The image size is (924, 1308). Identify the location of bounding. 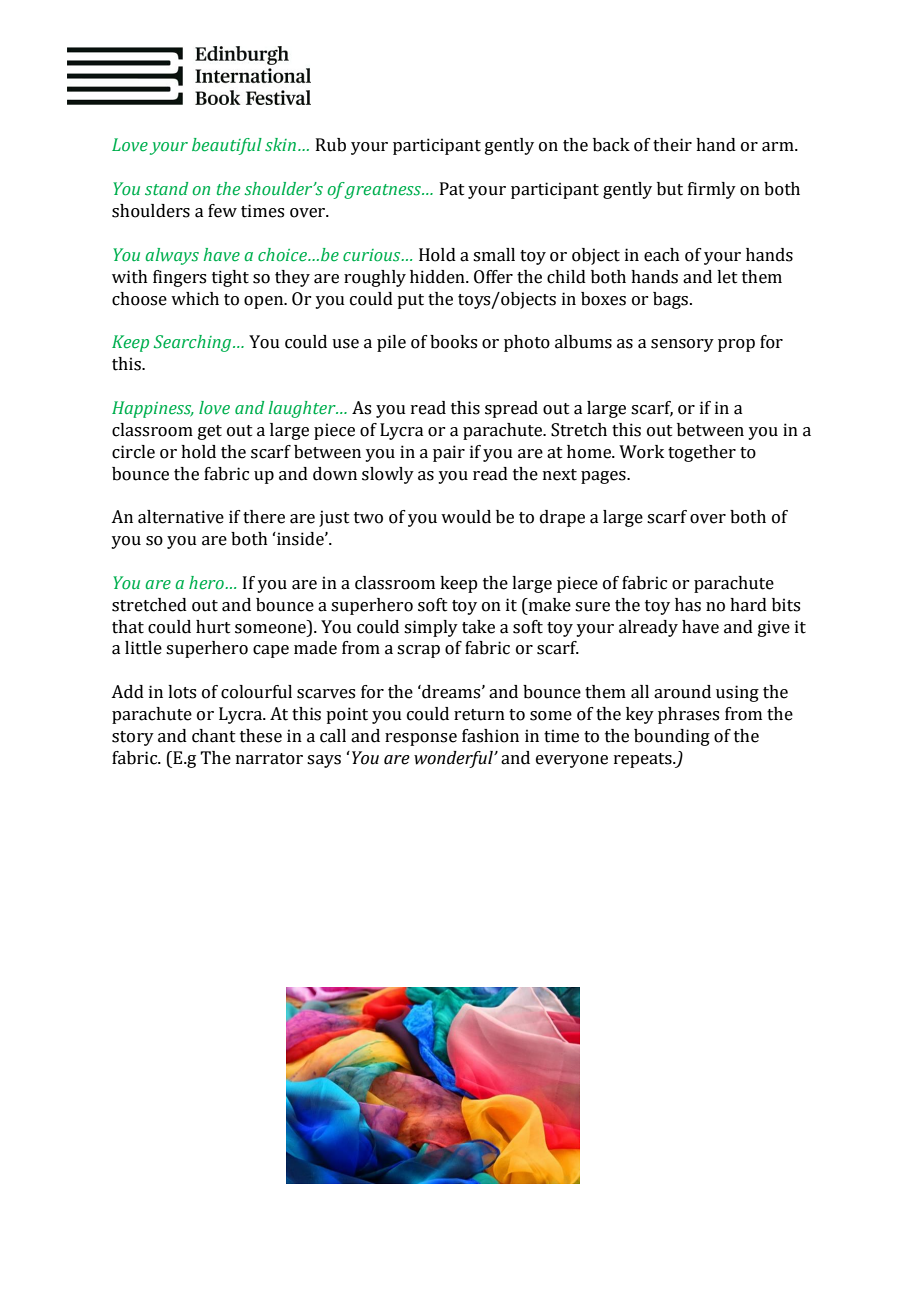
(672, 737).
